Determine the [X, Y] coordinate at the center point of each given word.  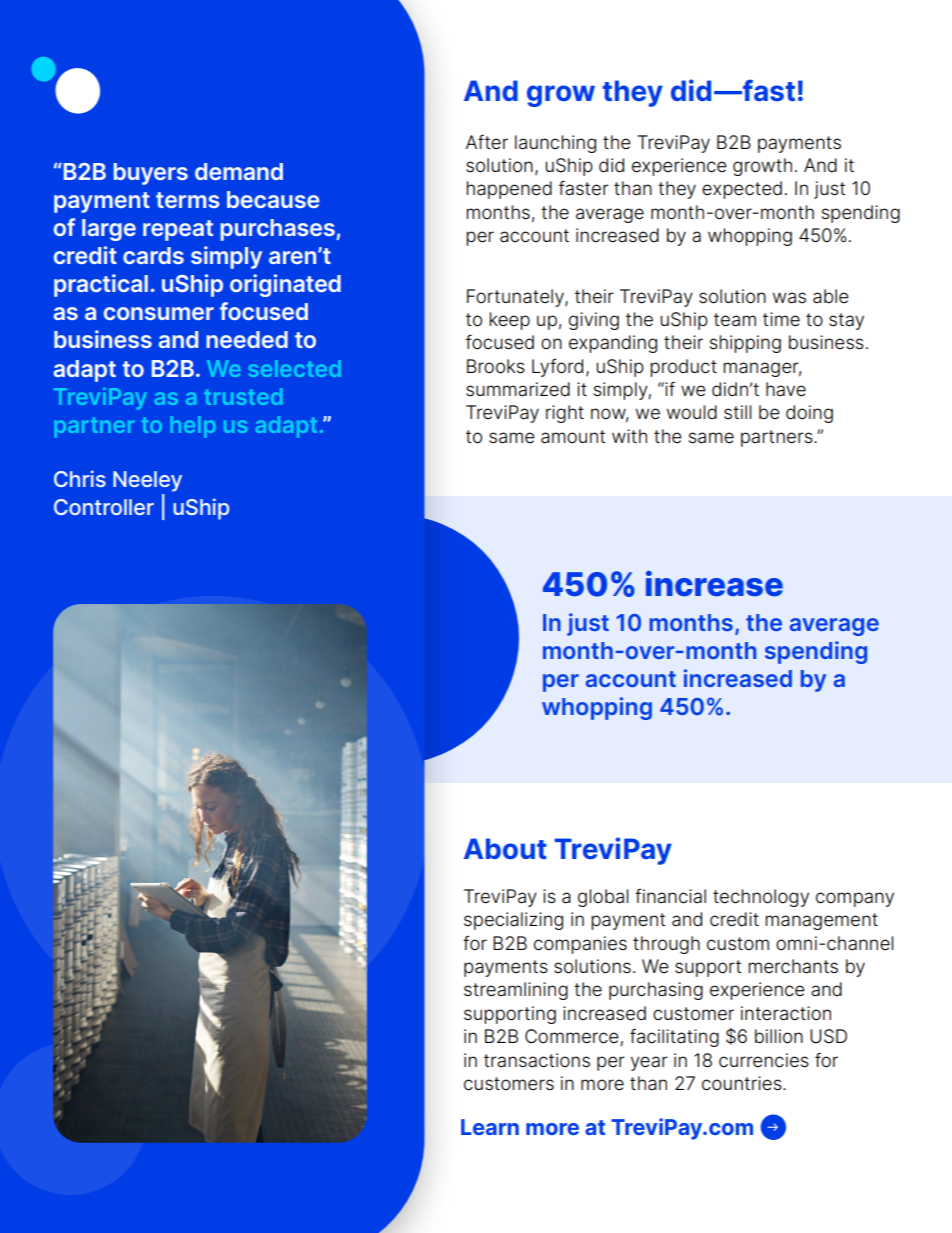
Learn [490, 1127]
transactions [537, 1060]
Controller [104, 507]
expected [742, 190]
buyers [151, 174]
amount [573, 437]
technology [761, 898]
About [505, 849]
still [737, 412]
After [487, 142]
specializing [513, 921]
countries [743, 1083]
